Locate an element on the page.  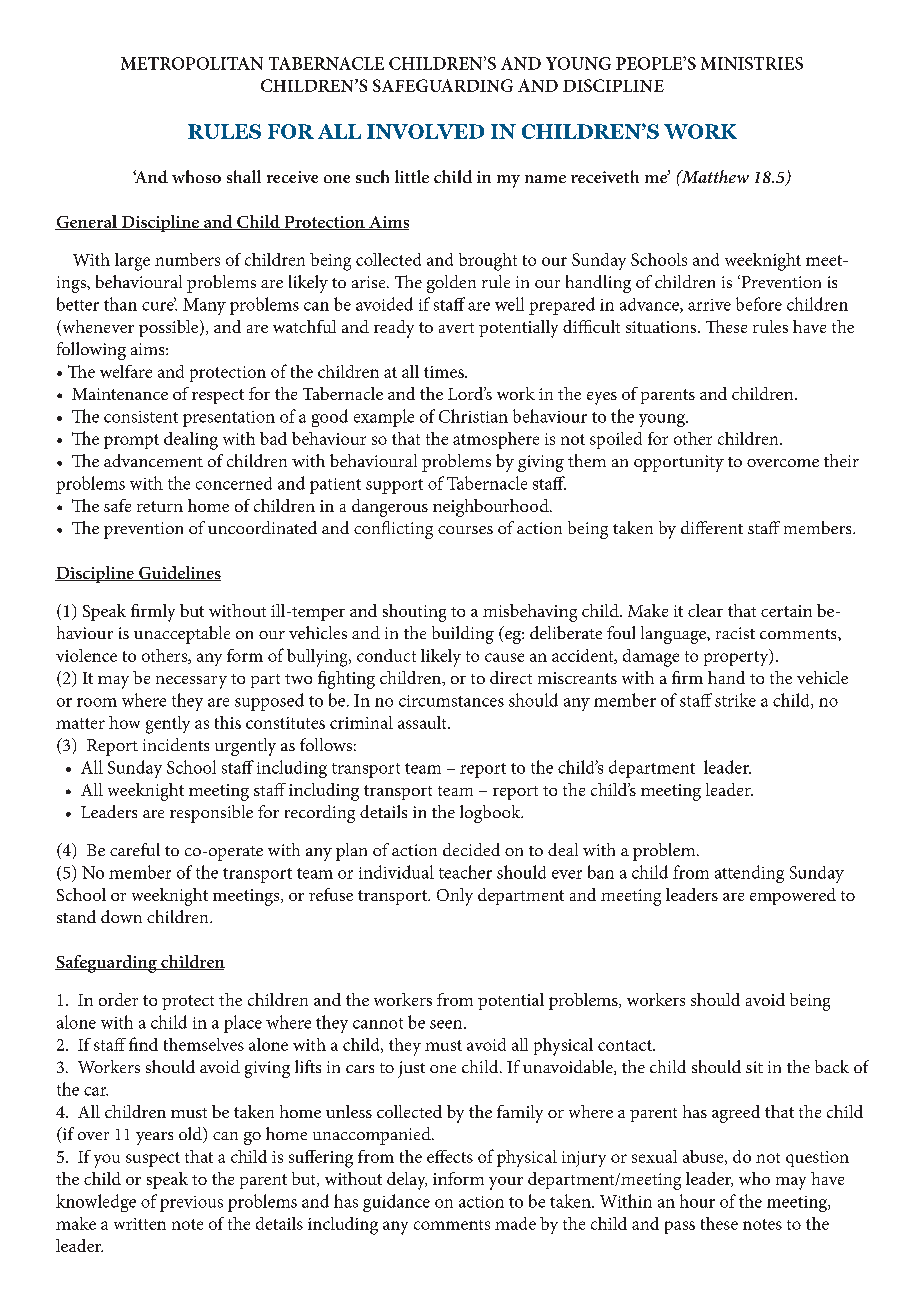
property is located at coordinates (737, 657).
